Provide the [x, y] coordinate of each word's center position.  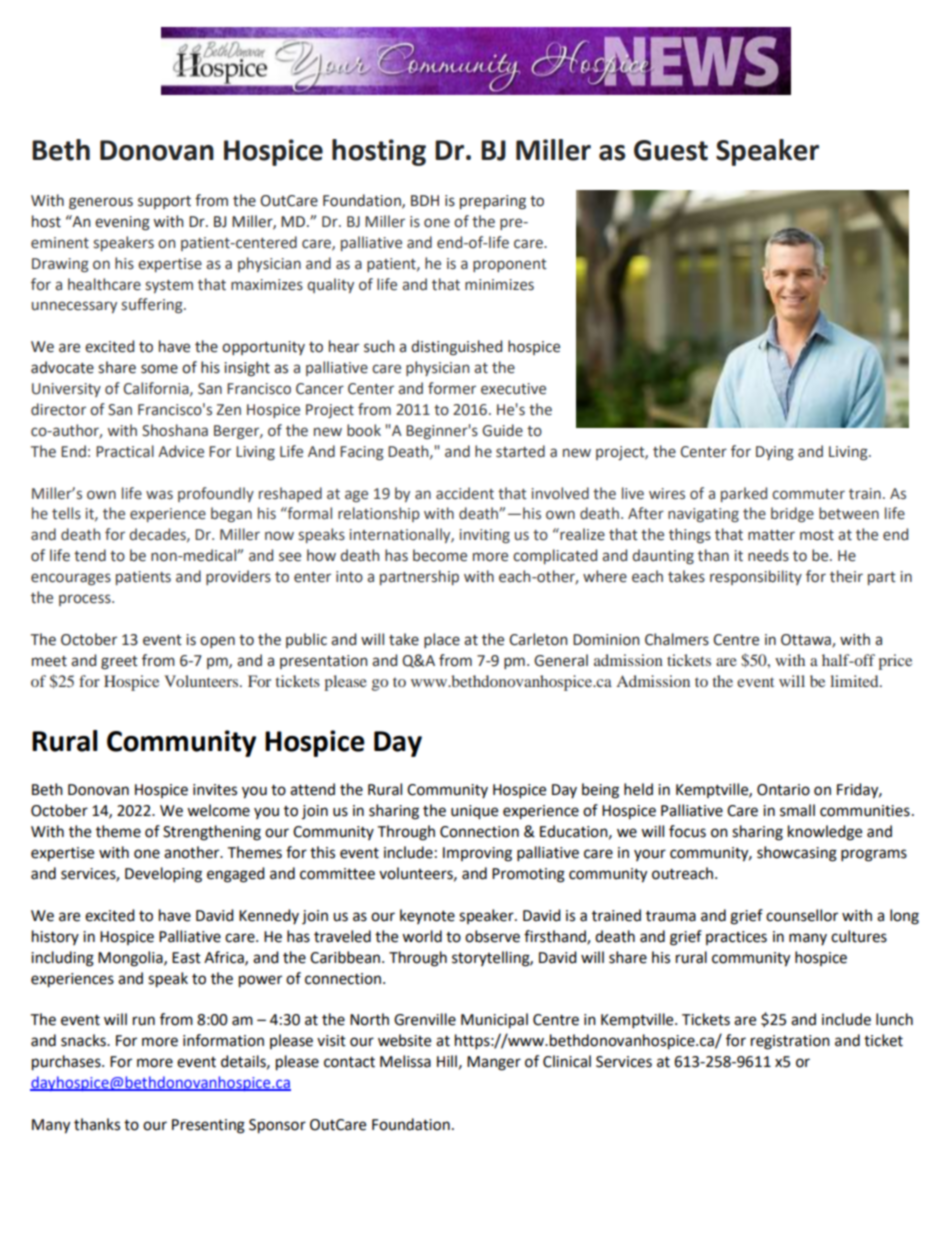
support [164, 202]
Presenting [208, 1126]
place [442, 640]
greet [119, 663]
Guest [671, 150]
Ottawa [807, 641]
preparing [493, 202]
